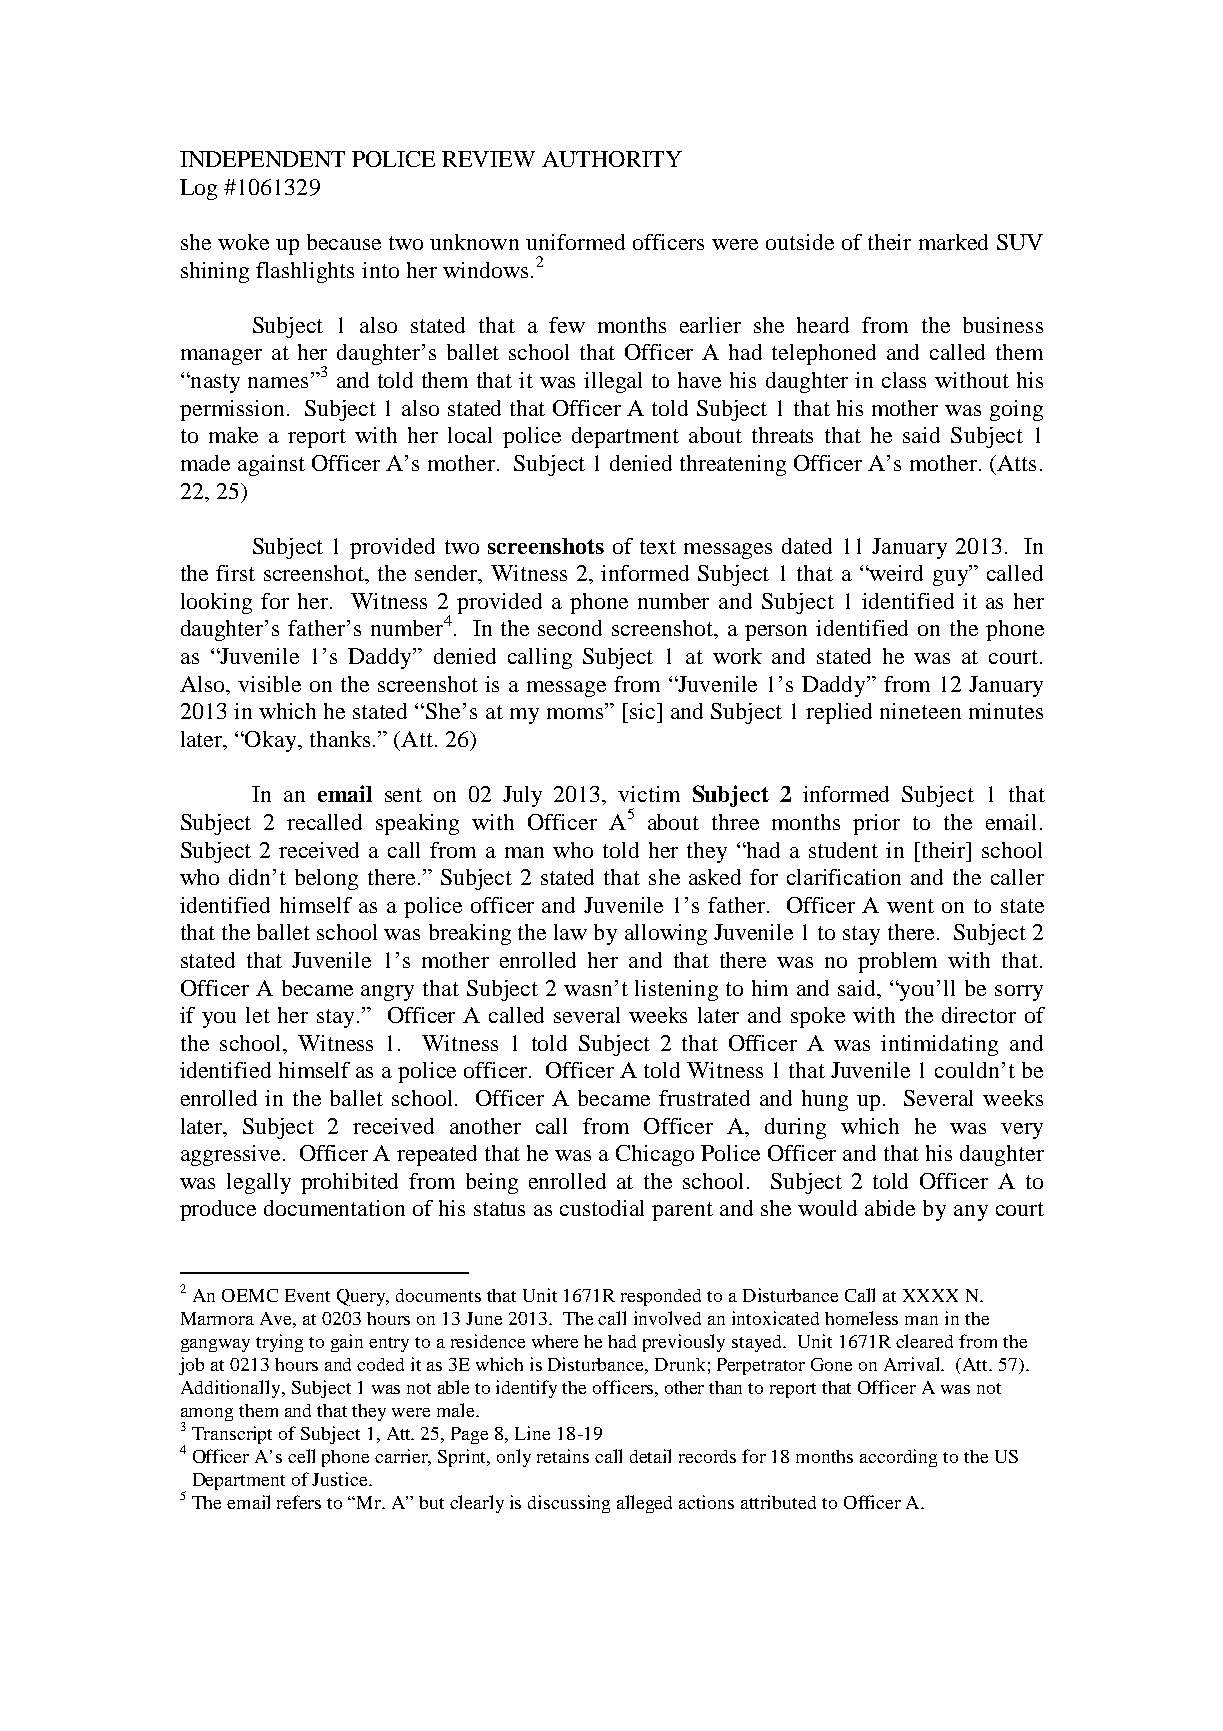 Image resolution: width=1223 pixels, height=1731 pixels. I want to click on INDEPENDENT, so click(262, 159).
